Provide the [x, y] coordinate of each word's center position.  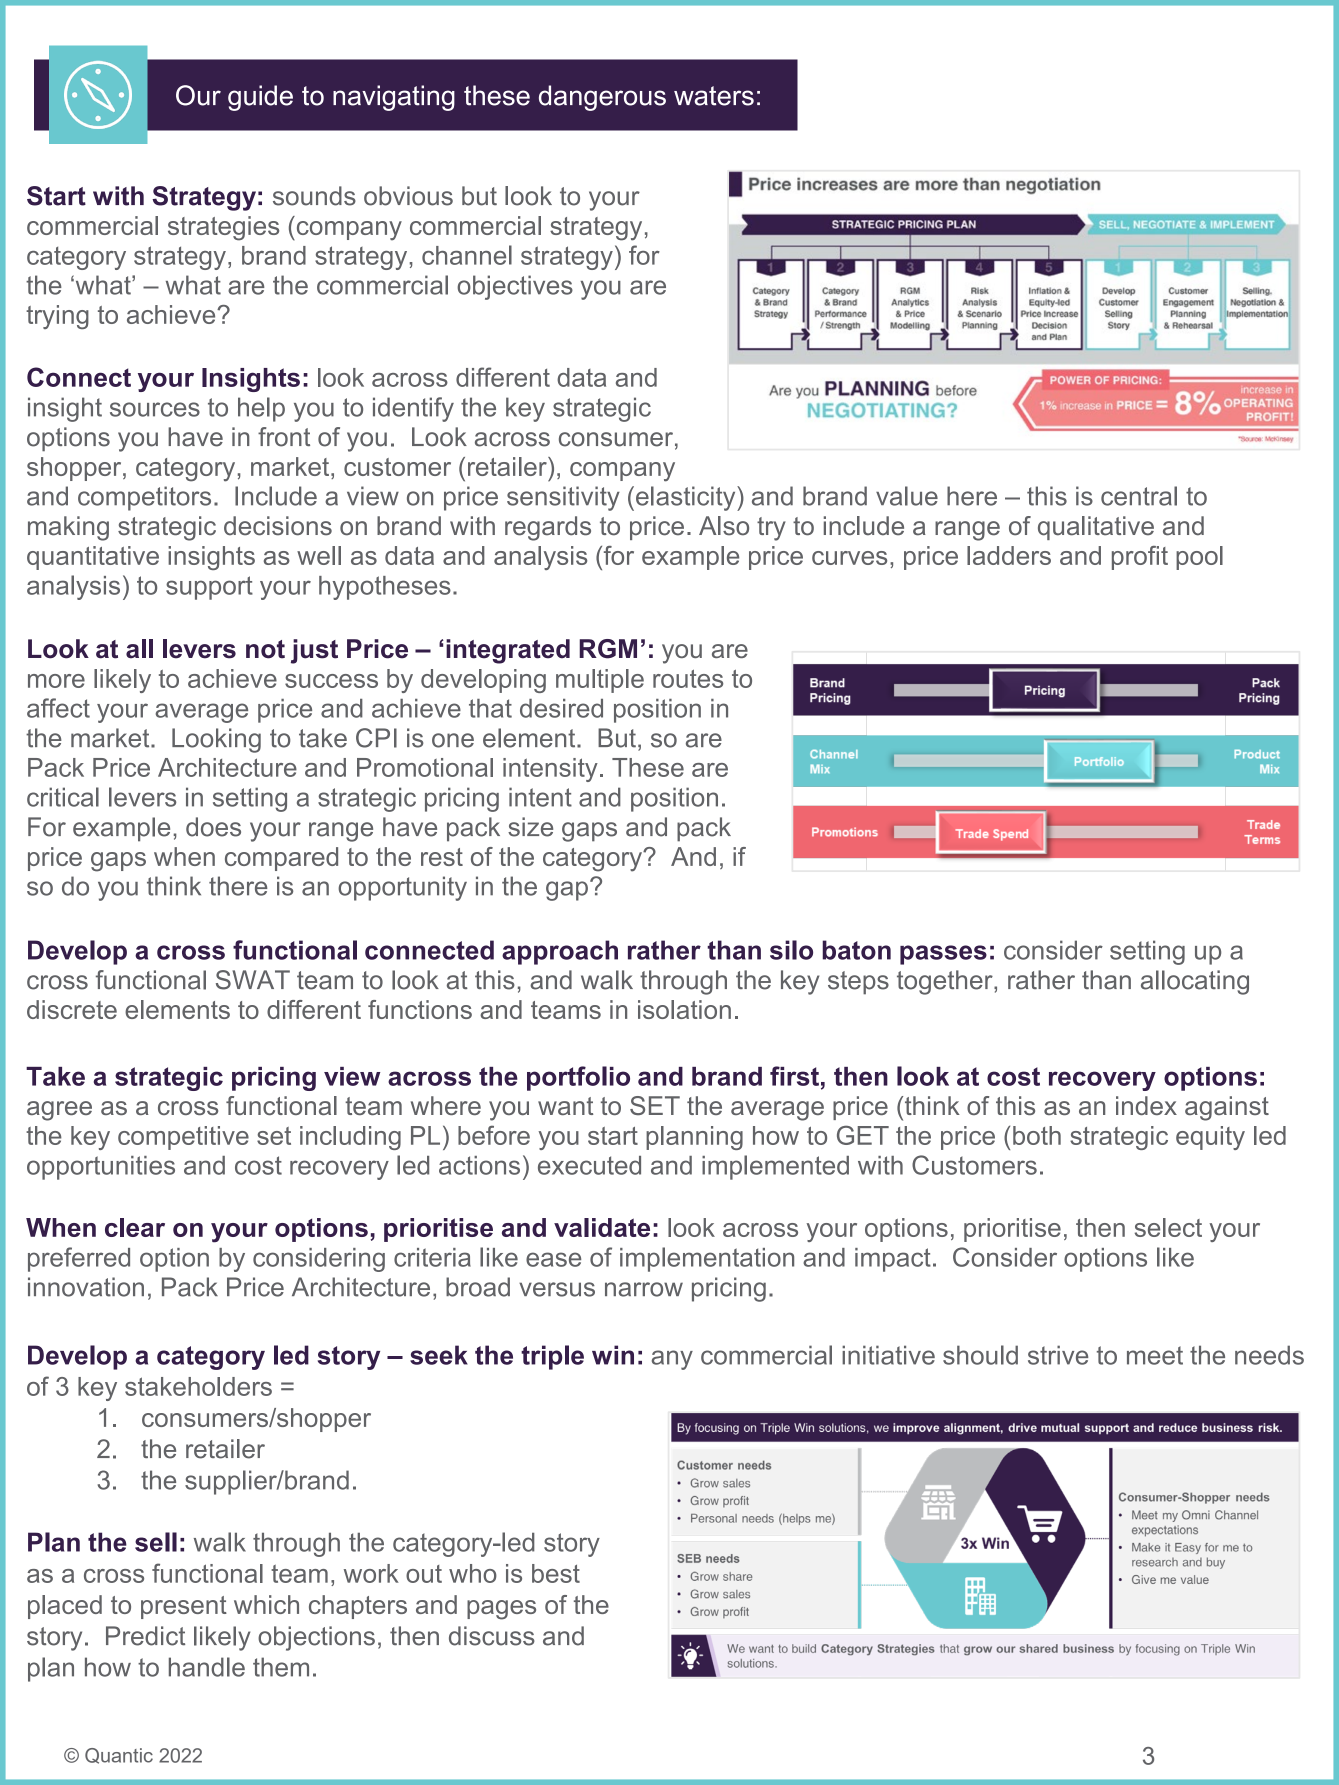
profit [1140, 558]
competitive [183, 1138]
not [265, 649]
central [1139, 496]
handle [207, 1667]
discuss [492, 1636]
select [1168, 1227]
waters [714, 96]
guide [260, 98]
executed [589, 1165]
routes [688, 679]
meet [1155, 1355]
